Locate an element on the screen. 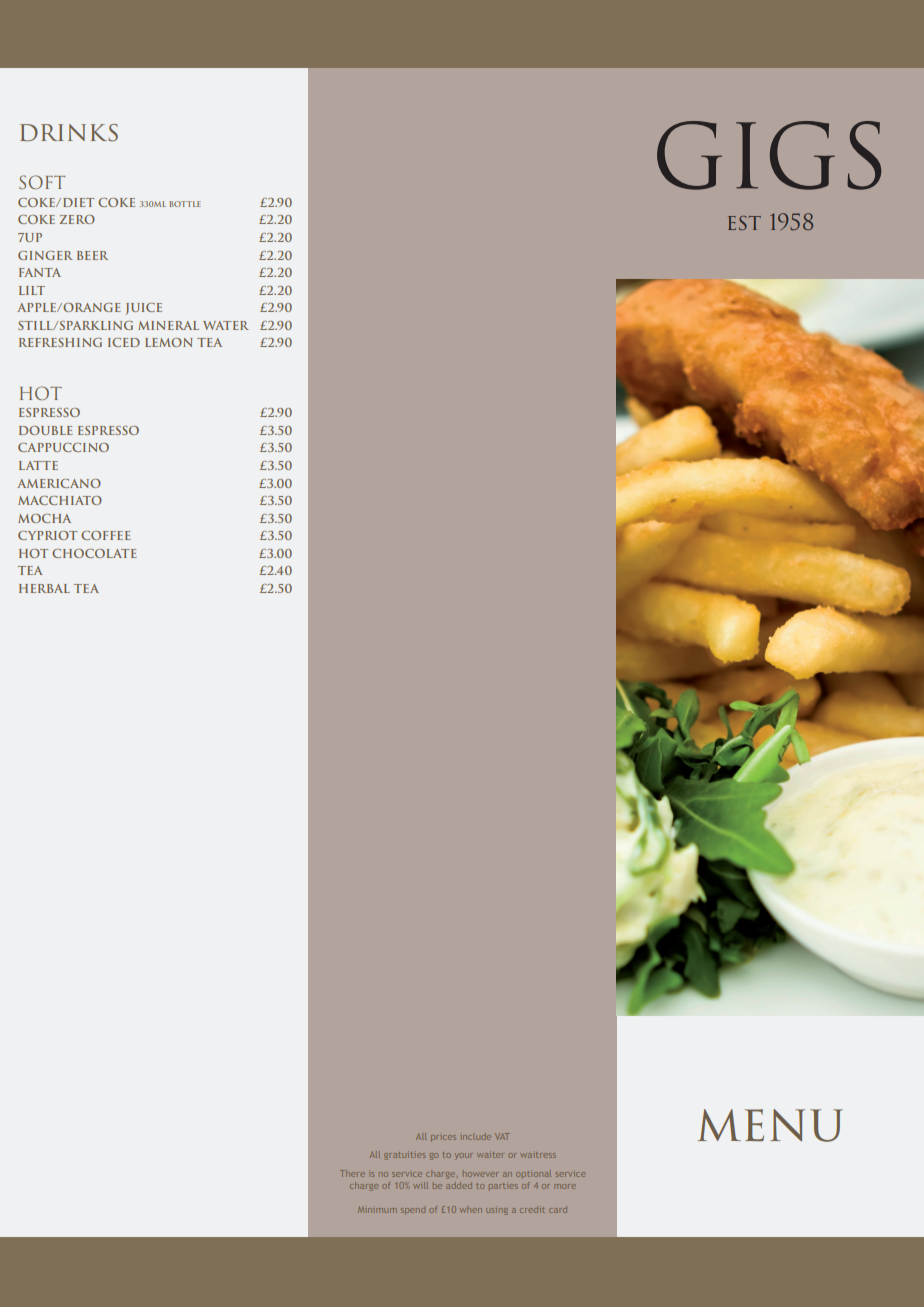  HERBAL is located at coordinates (44, 588).
